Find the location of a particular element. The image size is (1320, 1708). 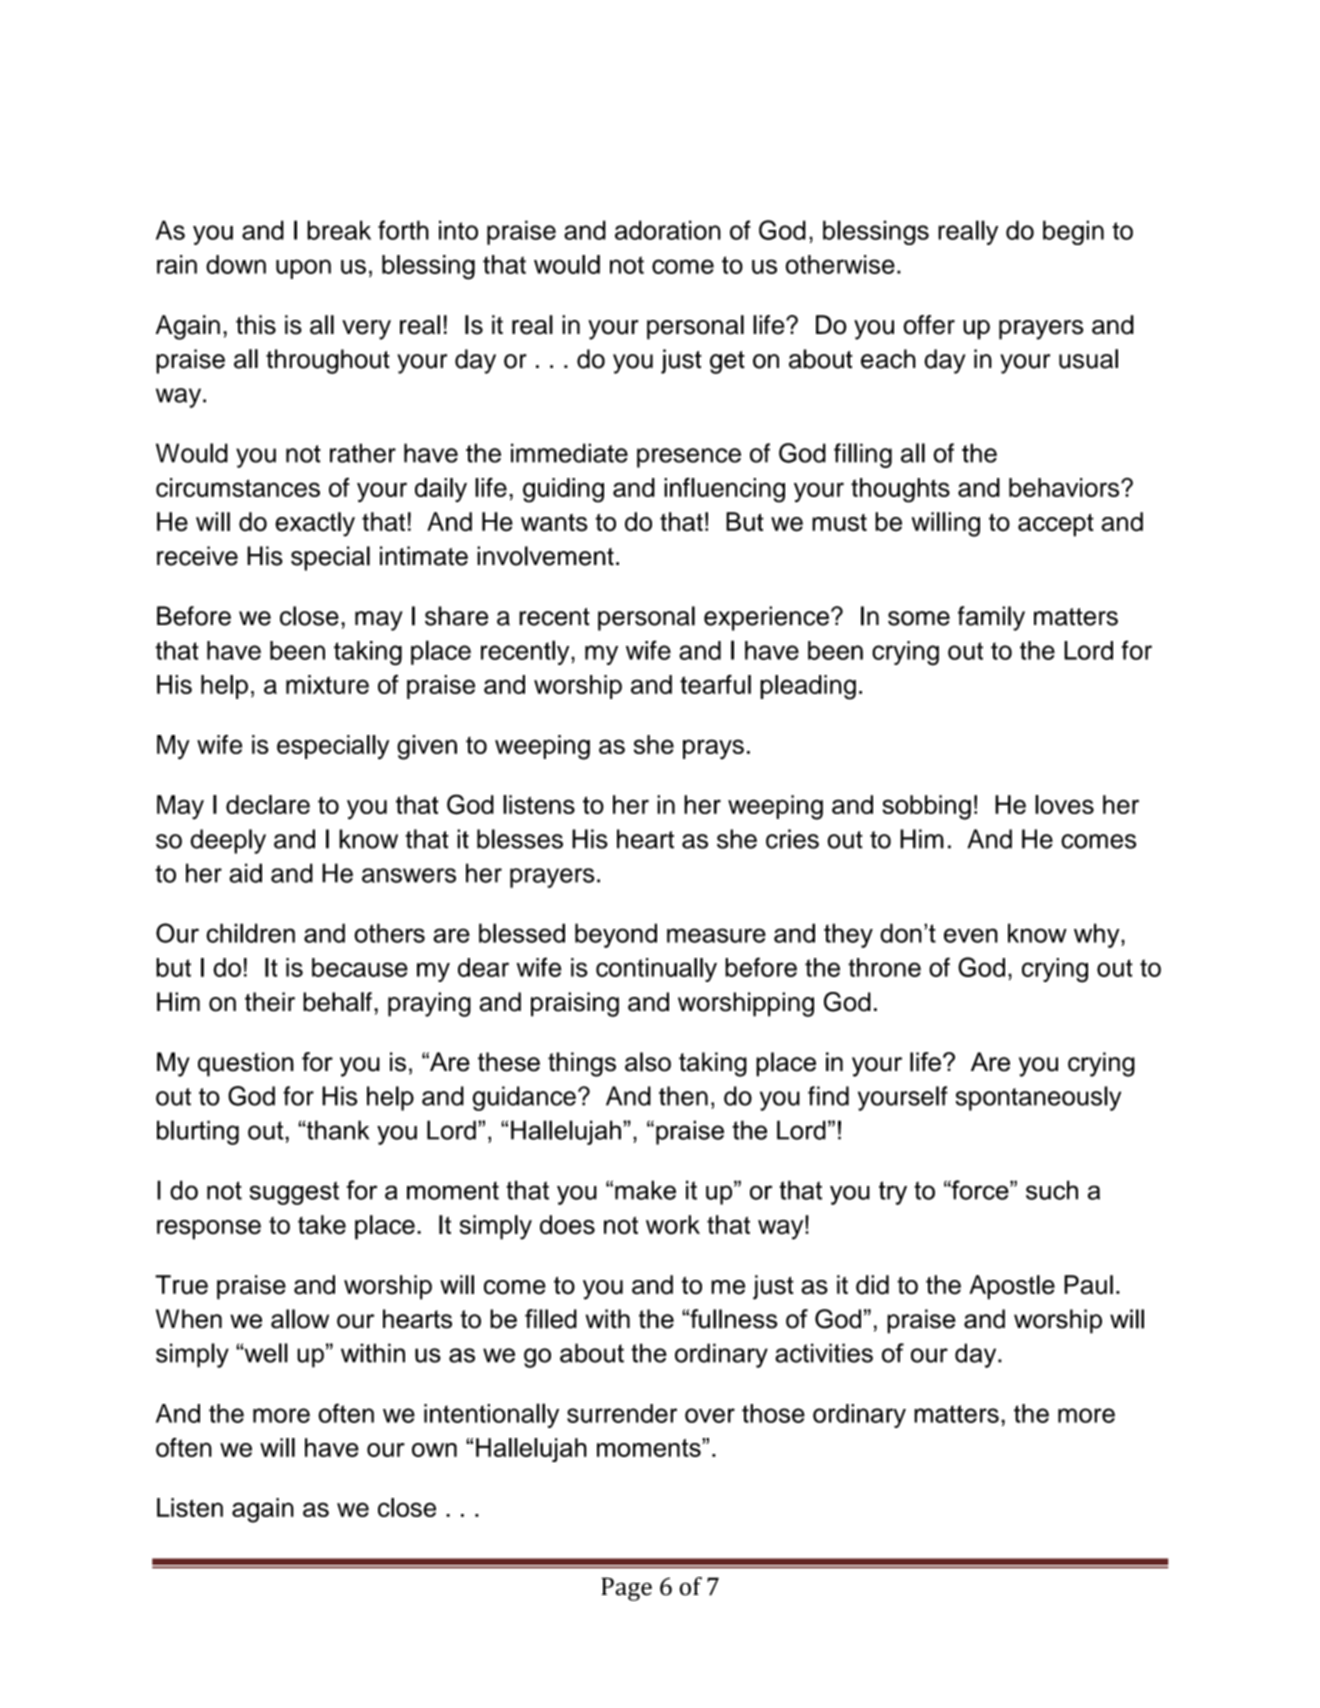

adoration is located at coordinates (668, 230).
